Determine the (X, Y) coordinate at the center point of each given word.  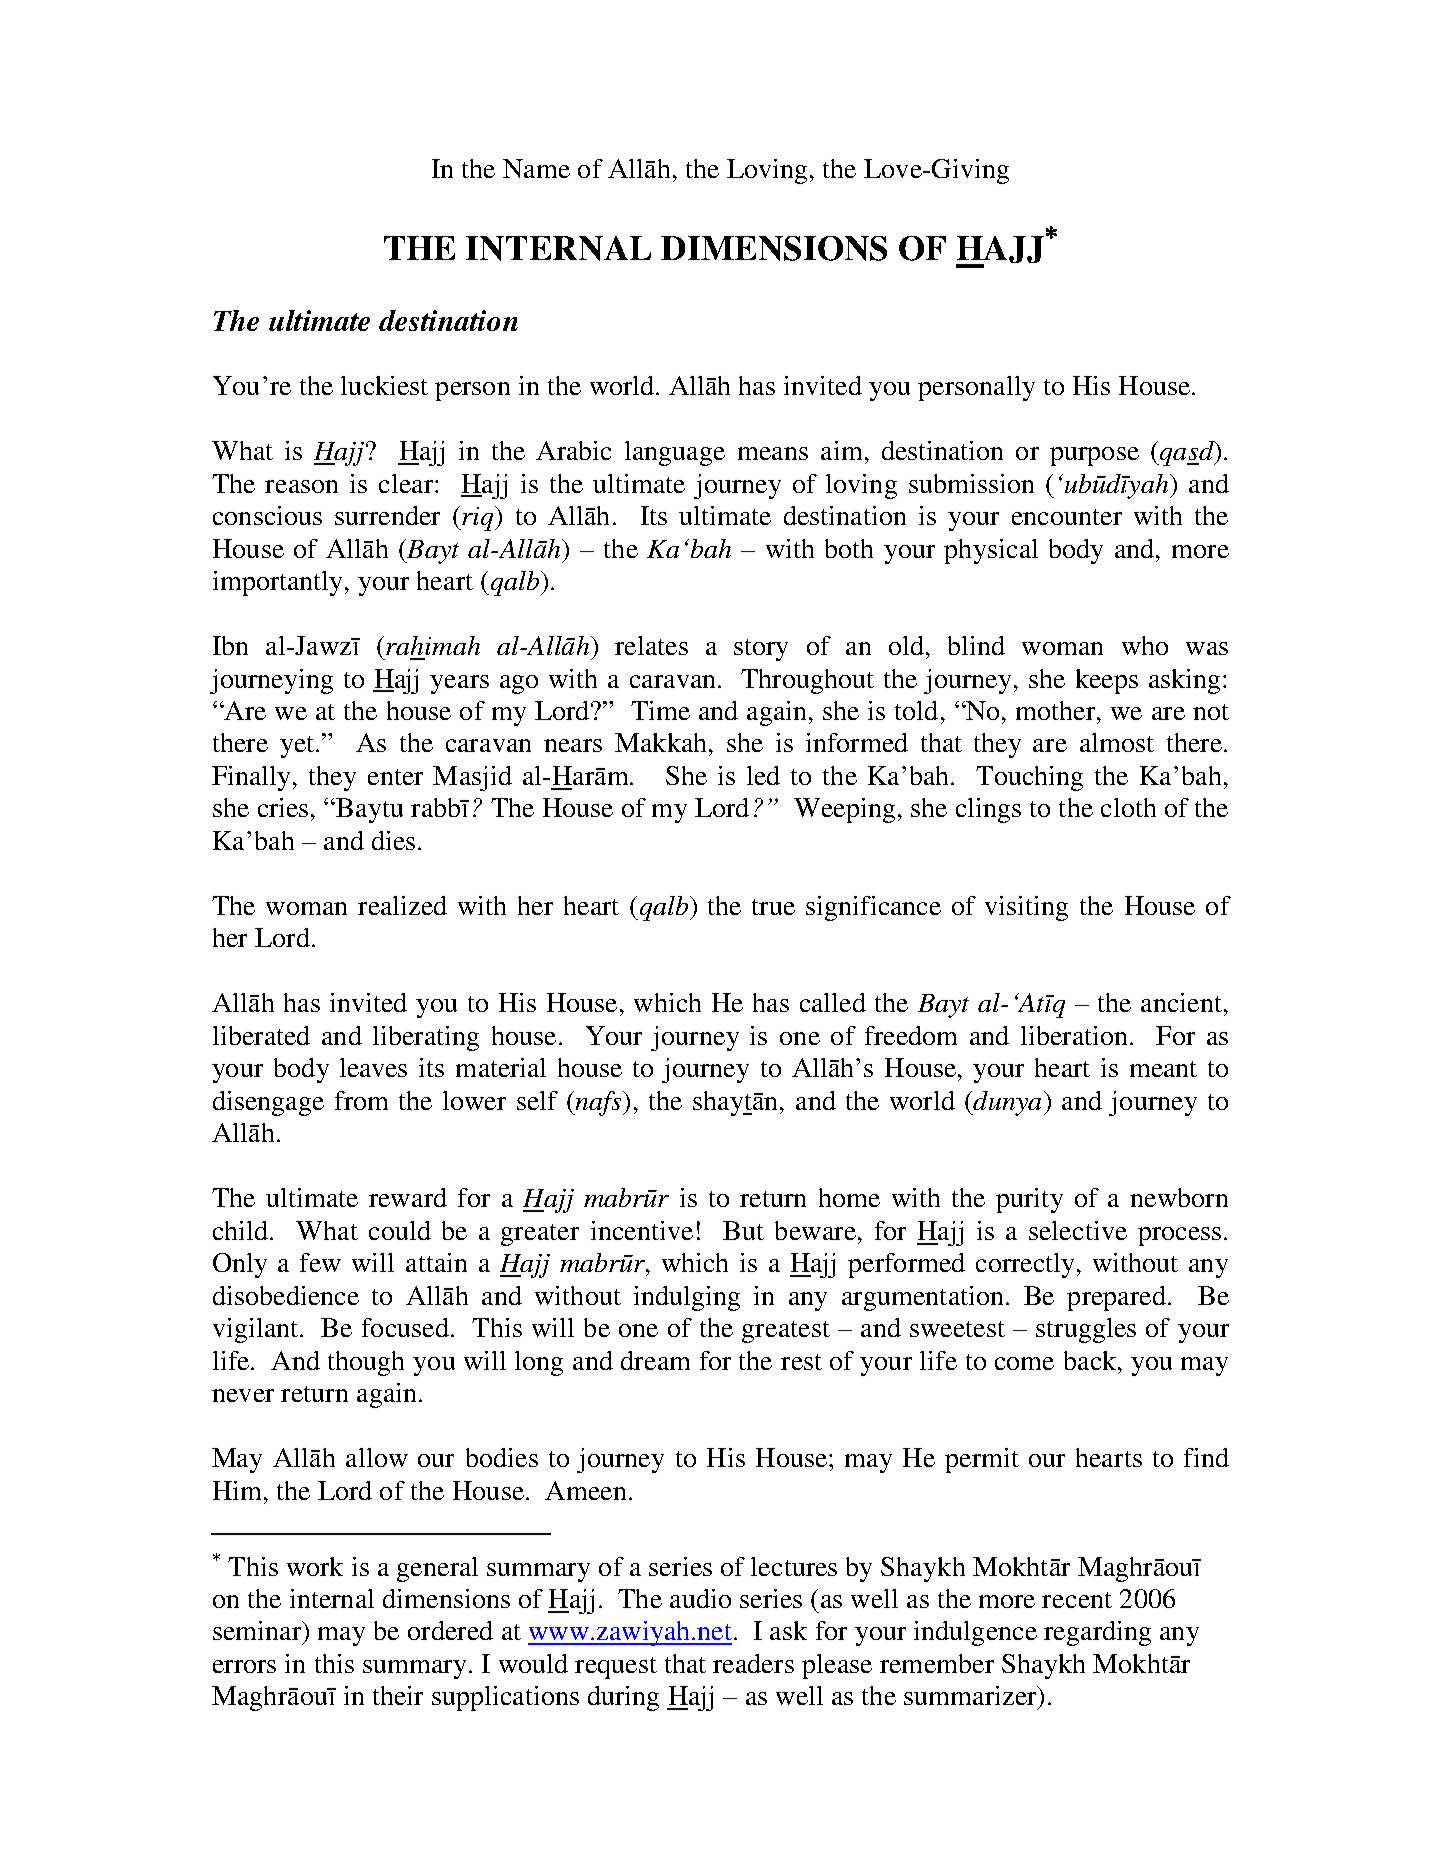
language (675, 453)
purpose (1094, 456)
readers (753, 1663)
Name (536, 168)
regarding (1097, 1633)
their (398, 1695)
